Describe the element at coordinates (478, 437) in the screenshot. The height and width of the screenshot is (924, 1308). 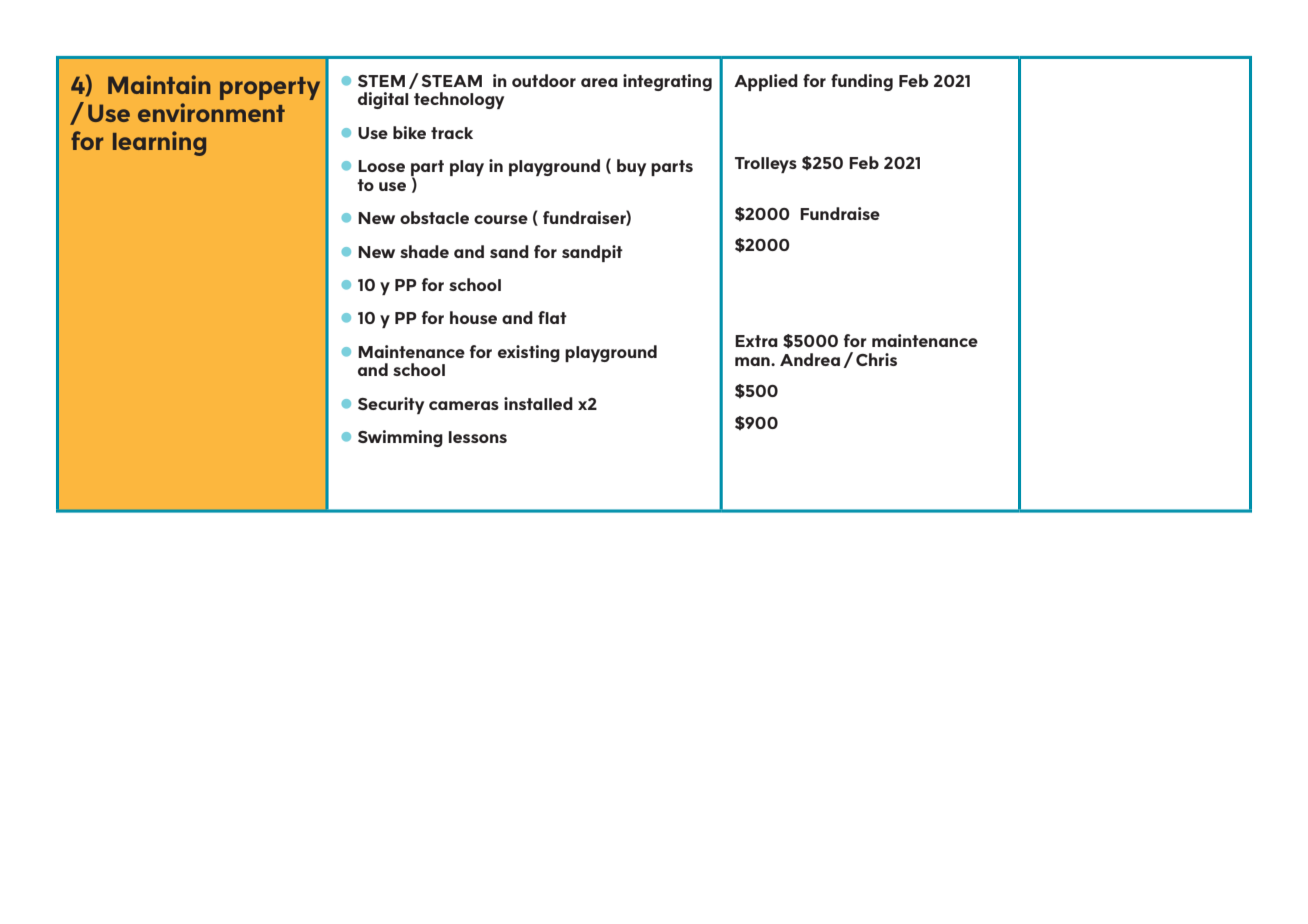
I see `lessons` at that location.
